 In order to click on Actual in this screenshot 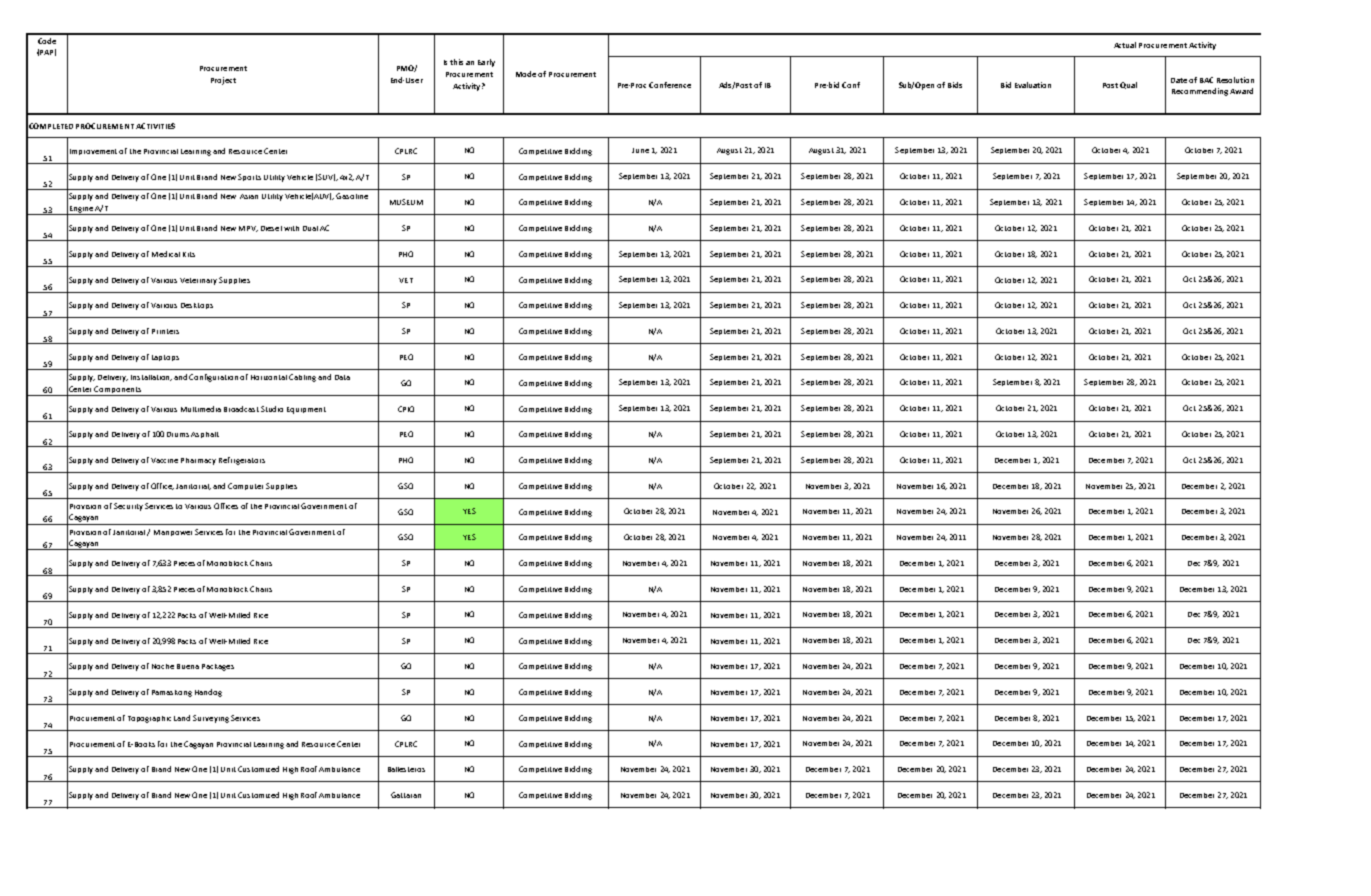, I will do `click(1125, 45)`.
